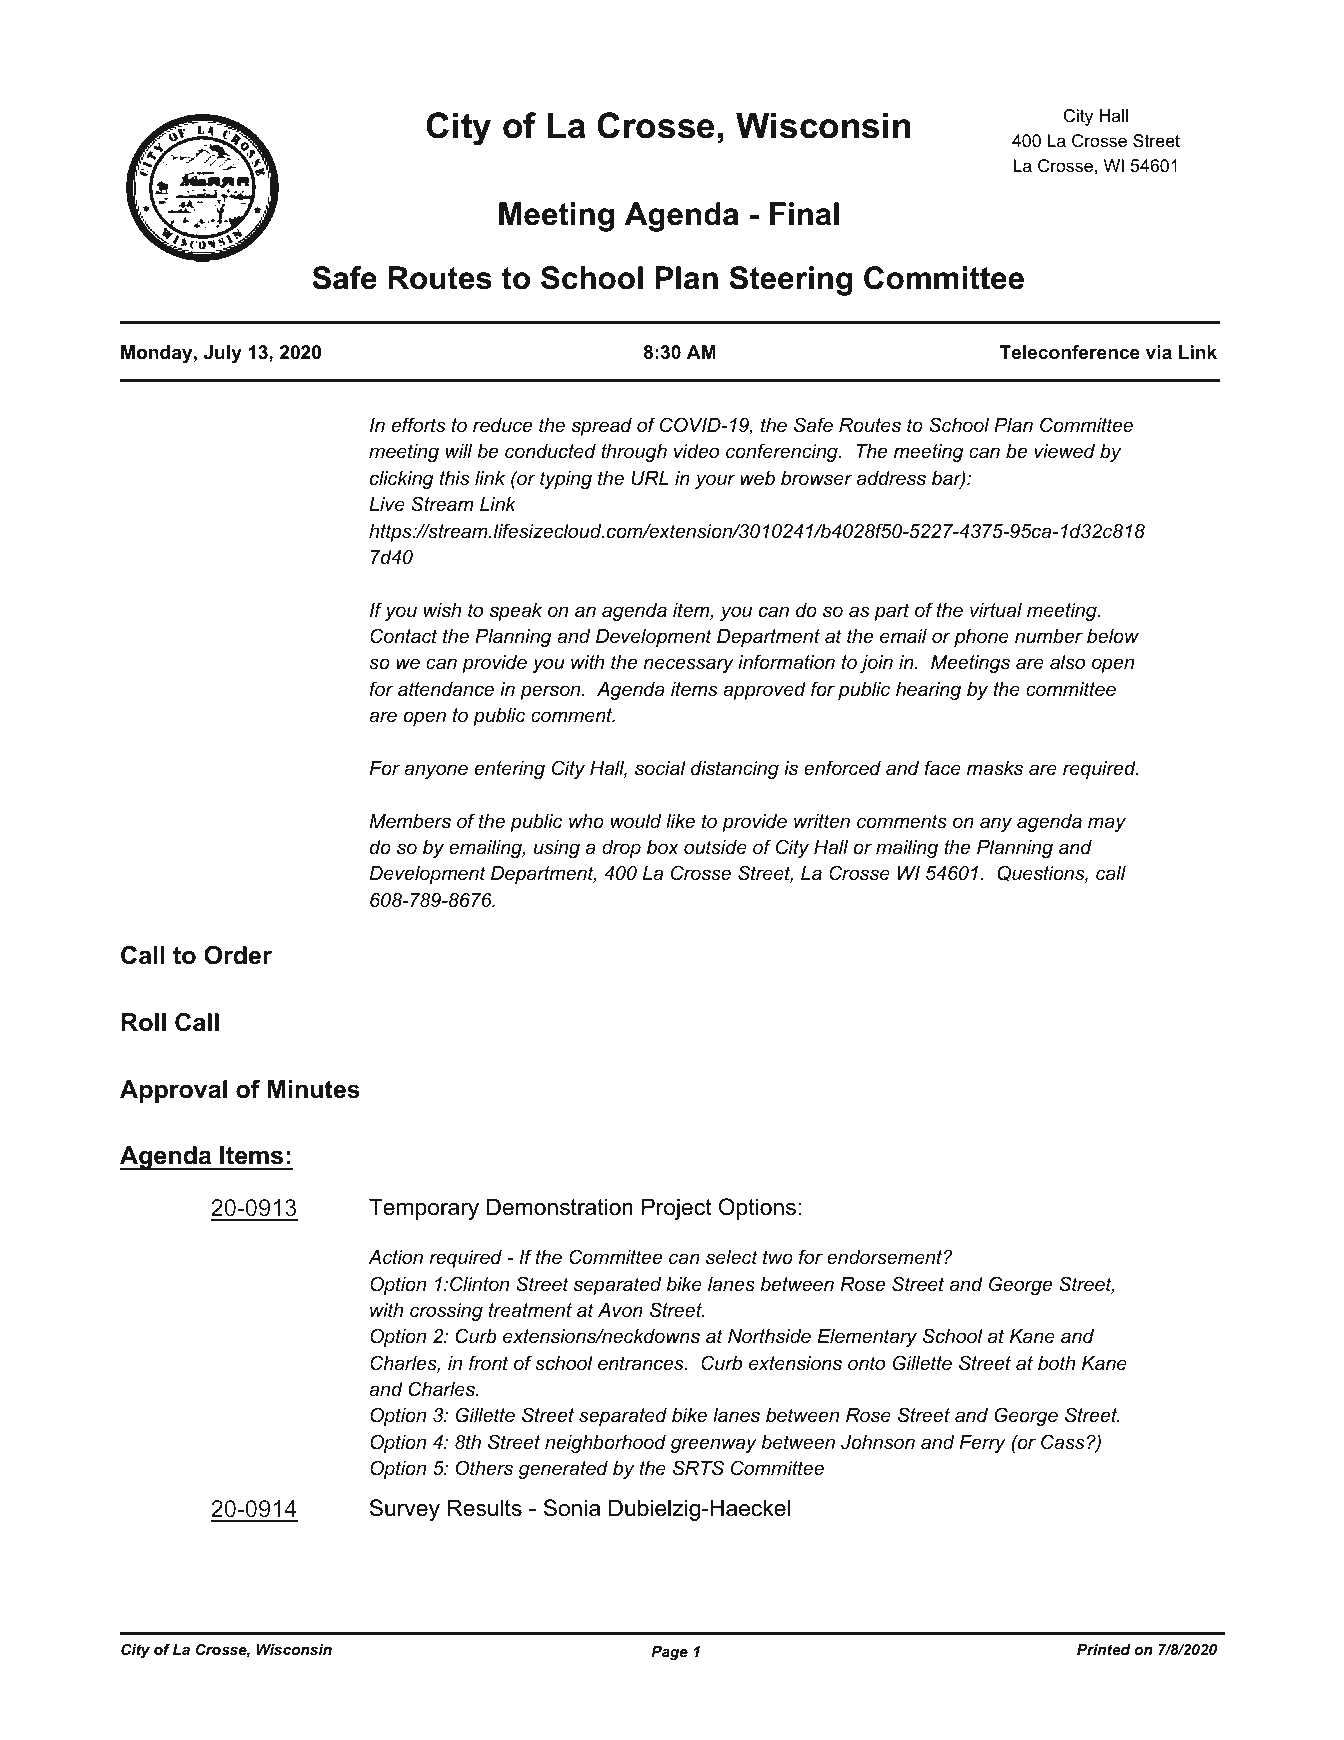 This screenshot has width=1344, height=1740. I want to click on Survey, so click(405, 1510).
